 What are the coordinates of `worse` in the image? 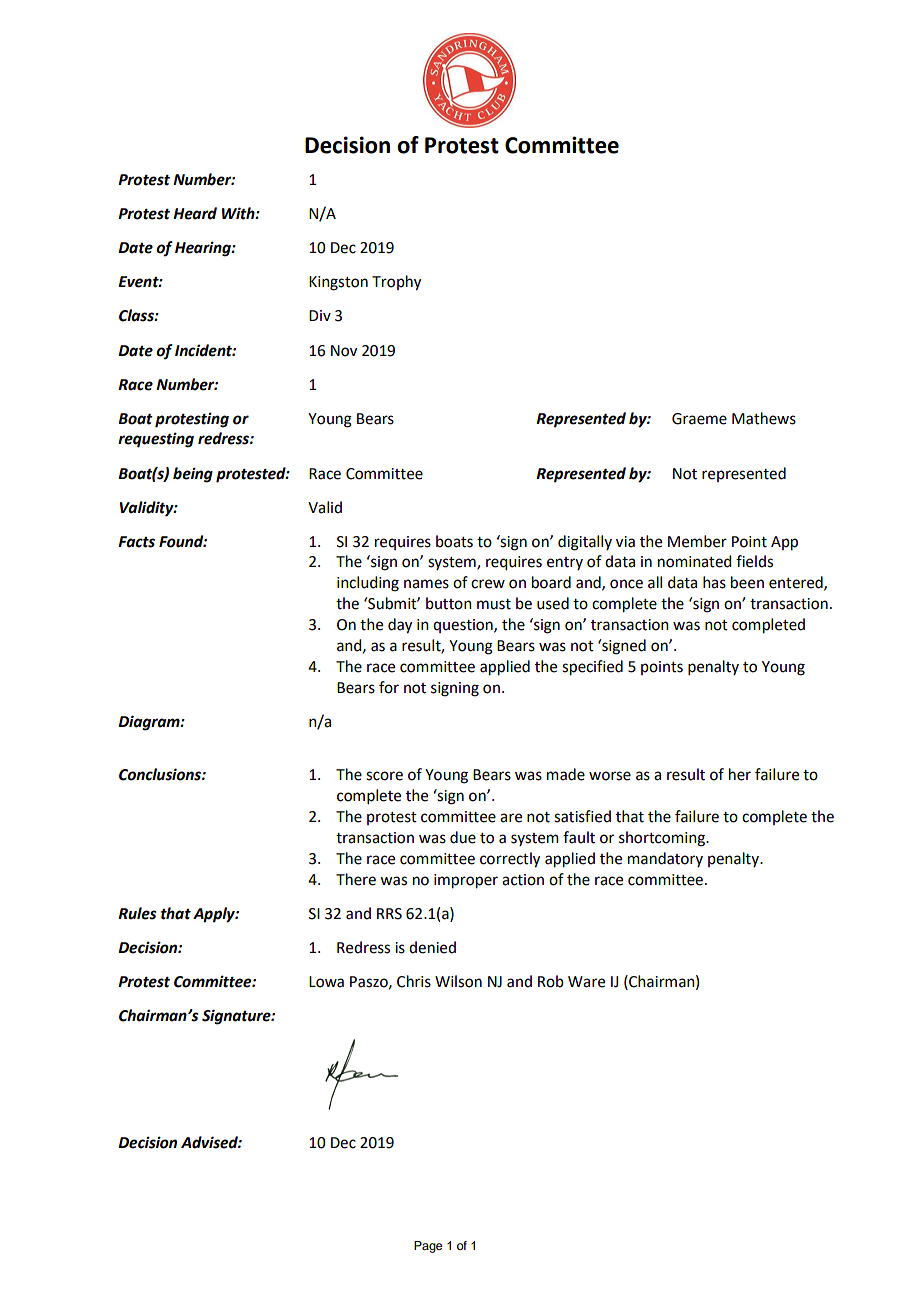 It's located at (610, 776).
